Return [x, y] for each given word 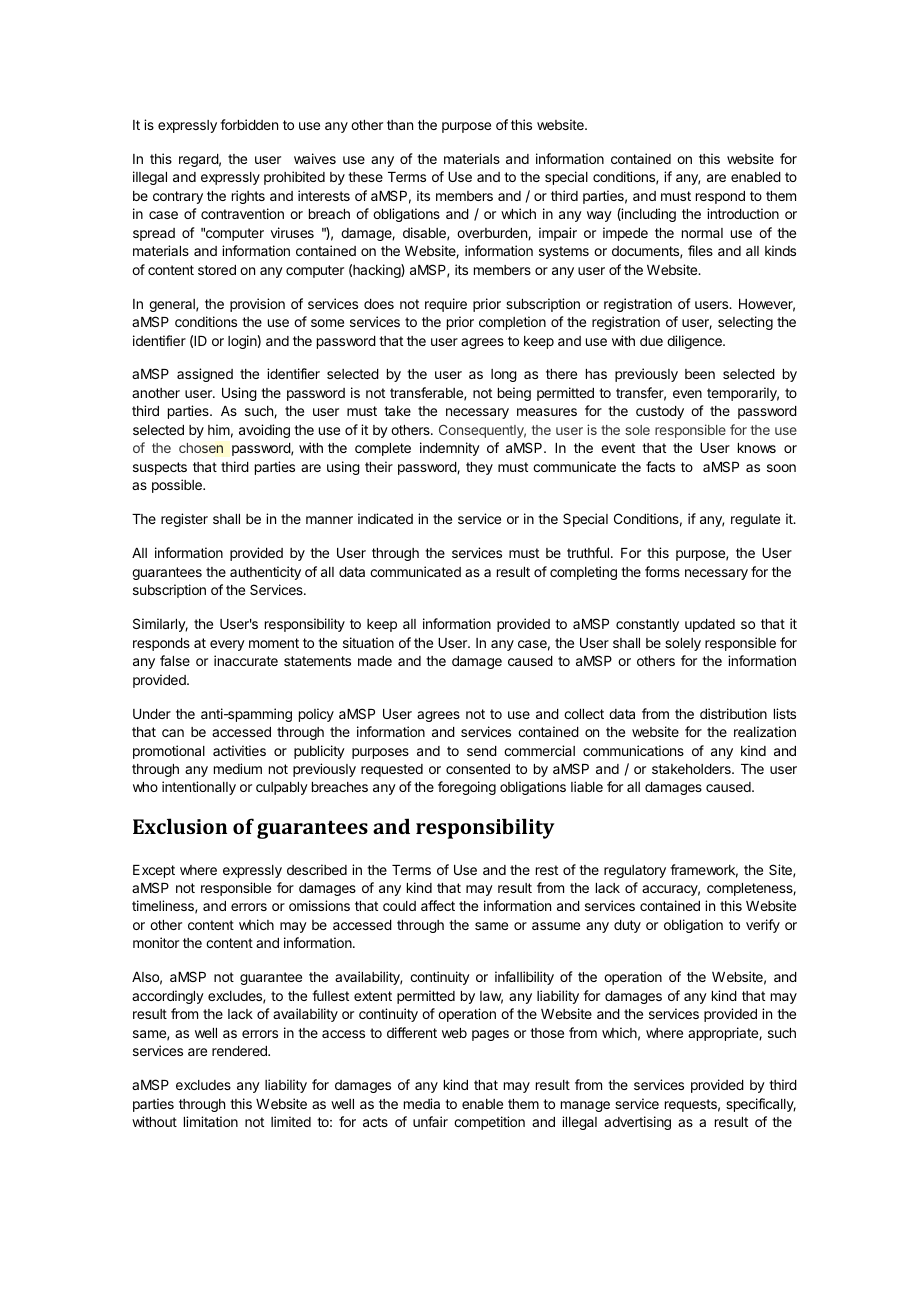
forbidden [249, 124]
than [400, 125]
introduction [743, 213]
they [479, 468]
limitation [211, 1121]
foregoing [467, 788]
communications [633, 750]
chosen [201, 448]
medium [238, 768]
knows [757, 448]
